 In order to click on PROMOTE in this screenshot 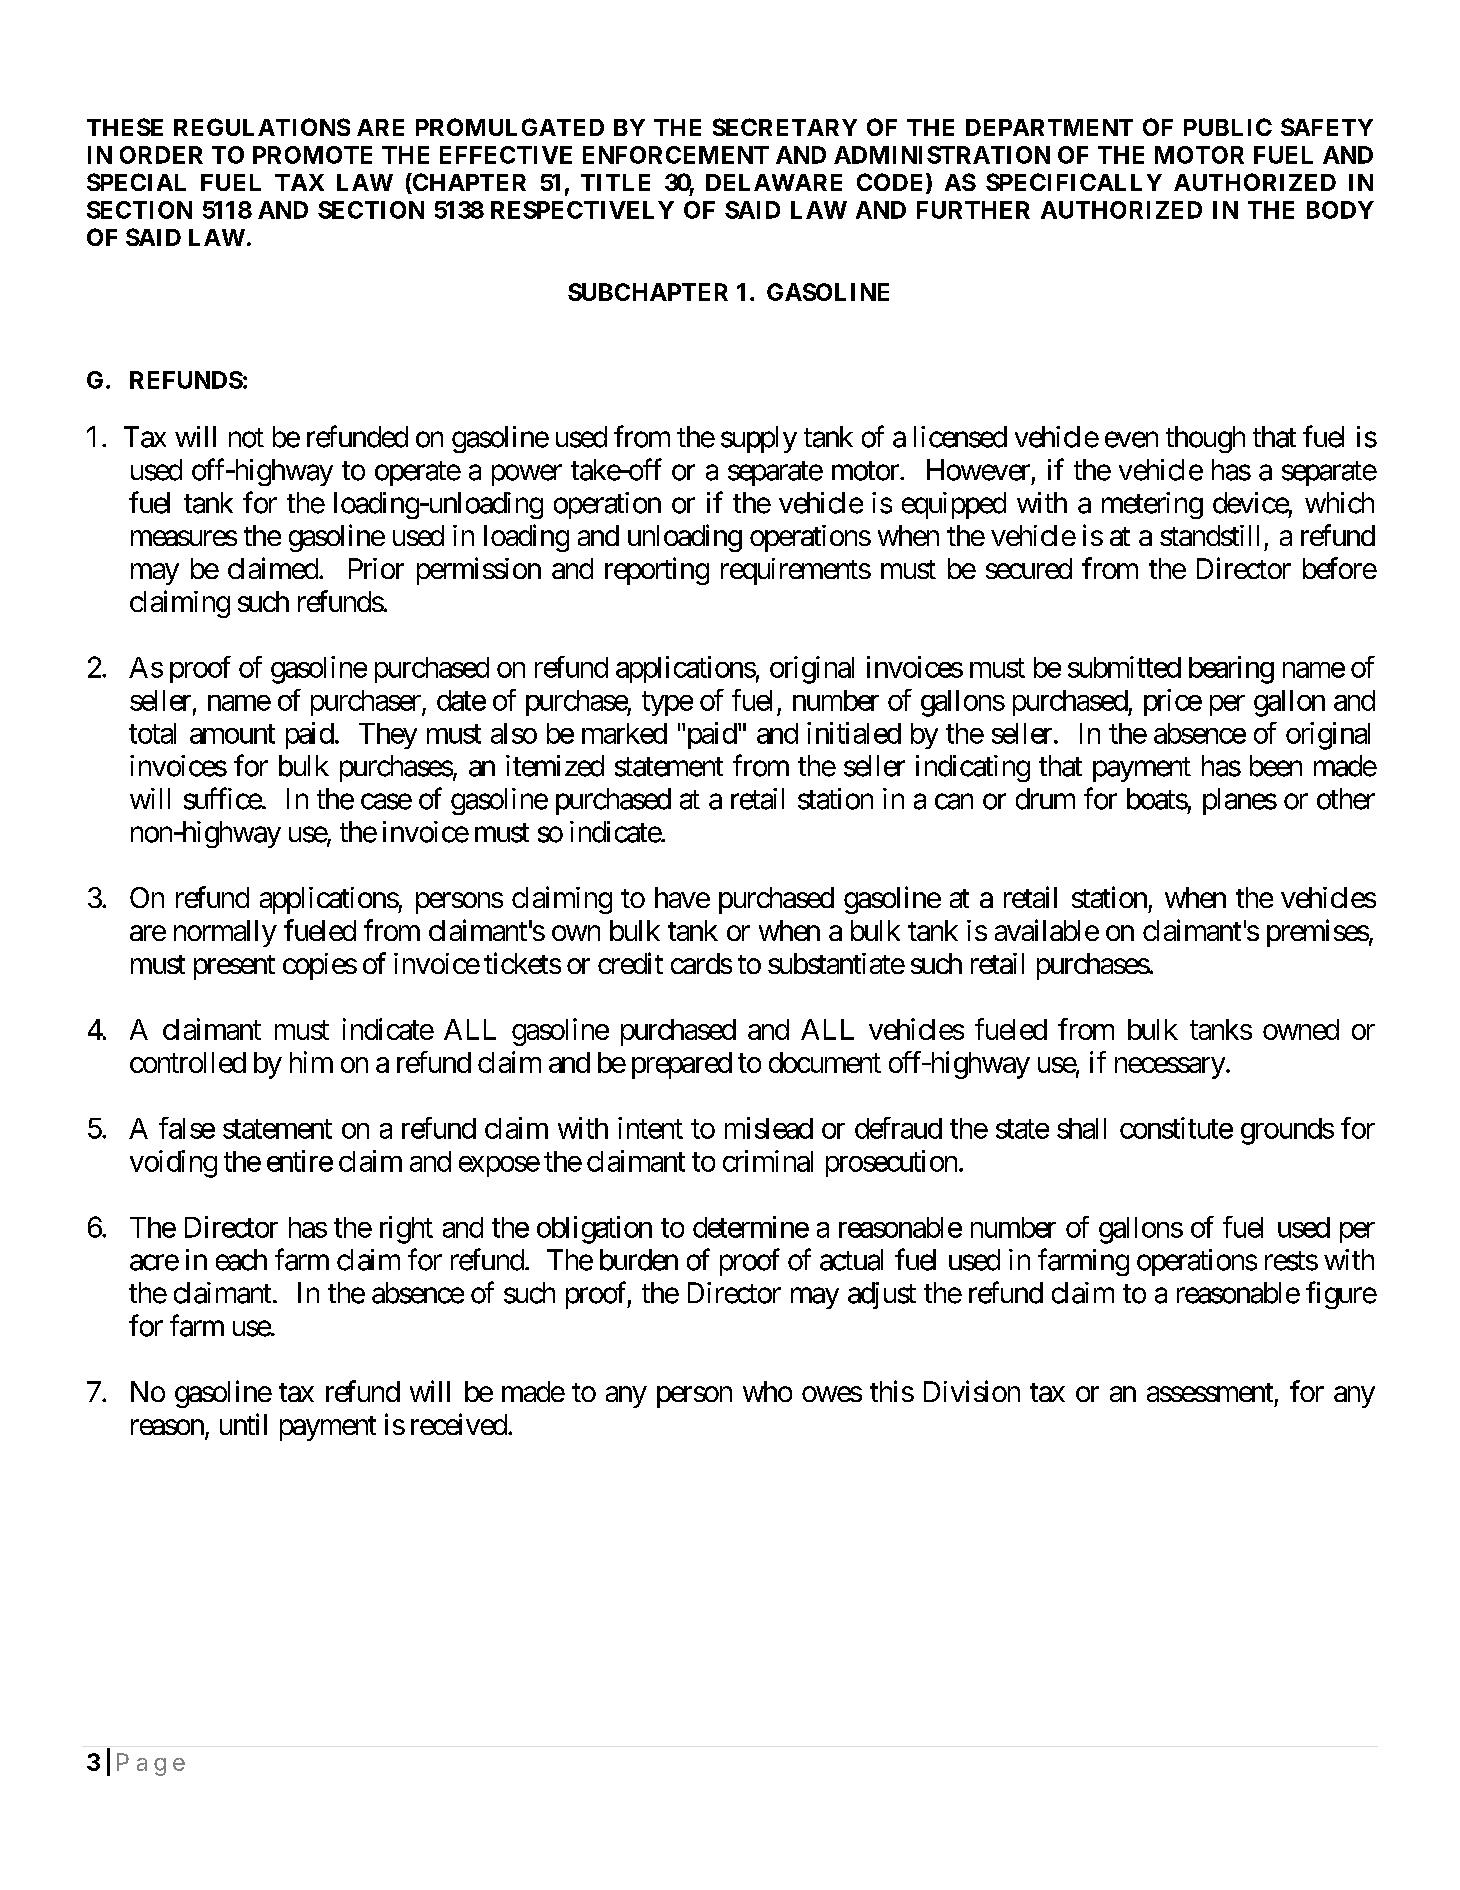, I will do `click(312, 155)`.
